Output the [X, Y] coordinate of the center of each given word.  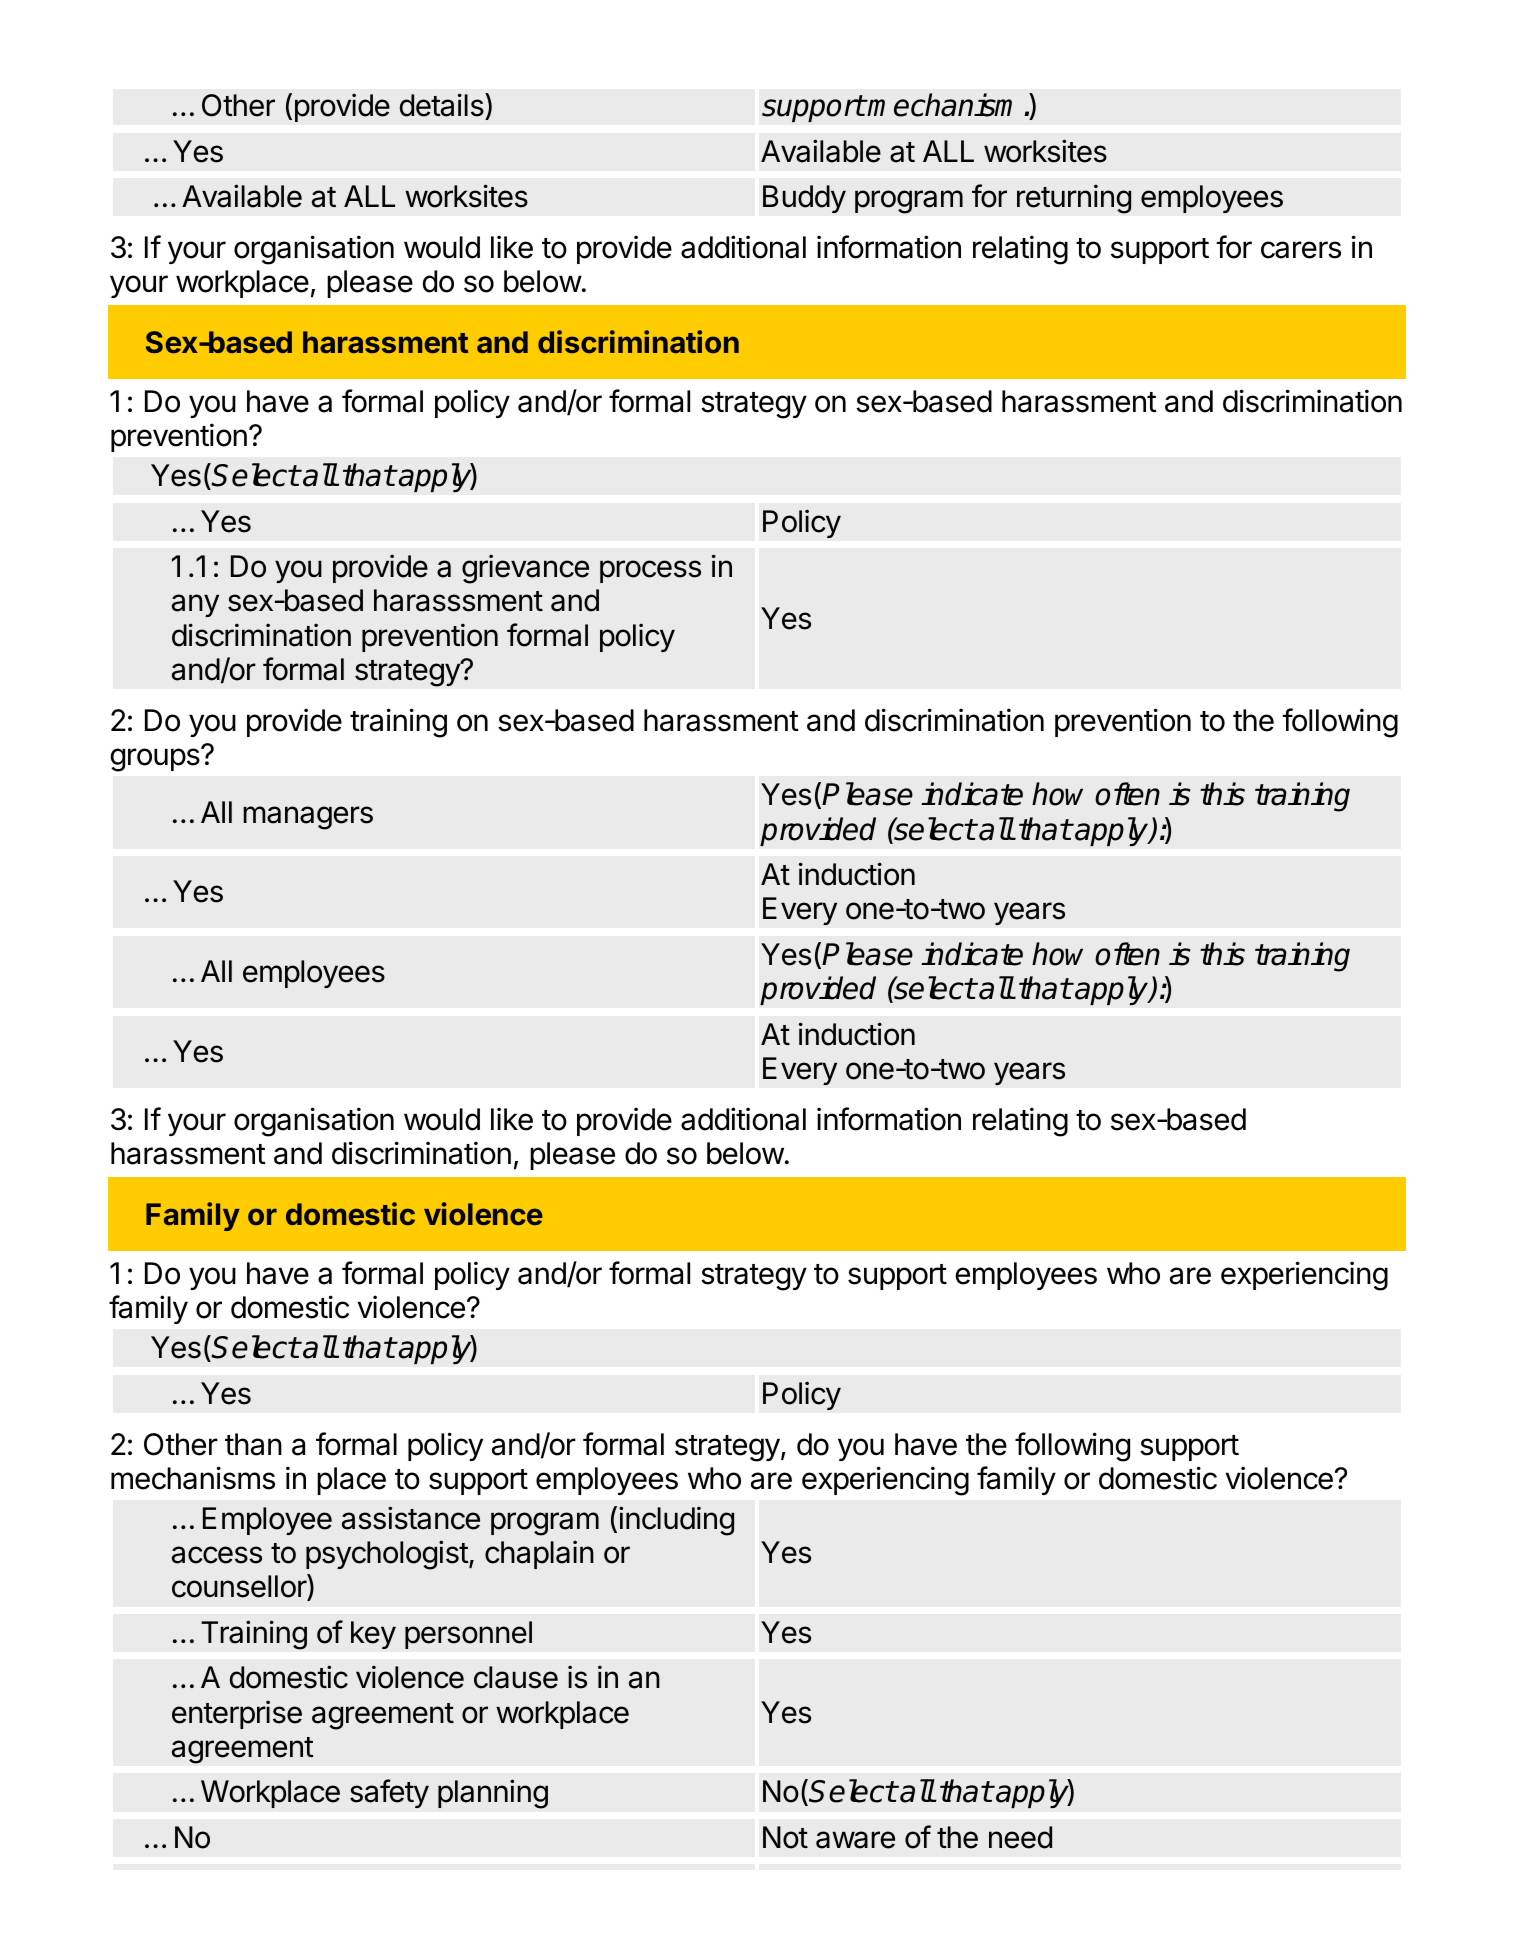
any [195, 605]
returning [1074, 199]
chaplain [539, 1554]
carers [1301, 250]
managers [308, 818]
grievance [525, 569]
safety [389, 1793]
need [1020, 1837]
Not [785, 1837]
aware [855, 1840]
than [253, 1444]
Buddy [804, 199]
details [443, 106]
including [676, 1521]
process [650, 571]
